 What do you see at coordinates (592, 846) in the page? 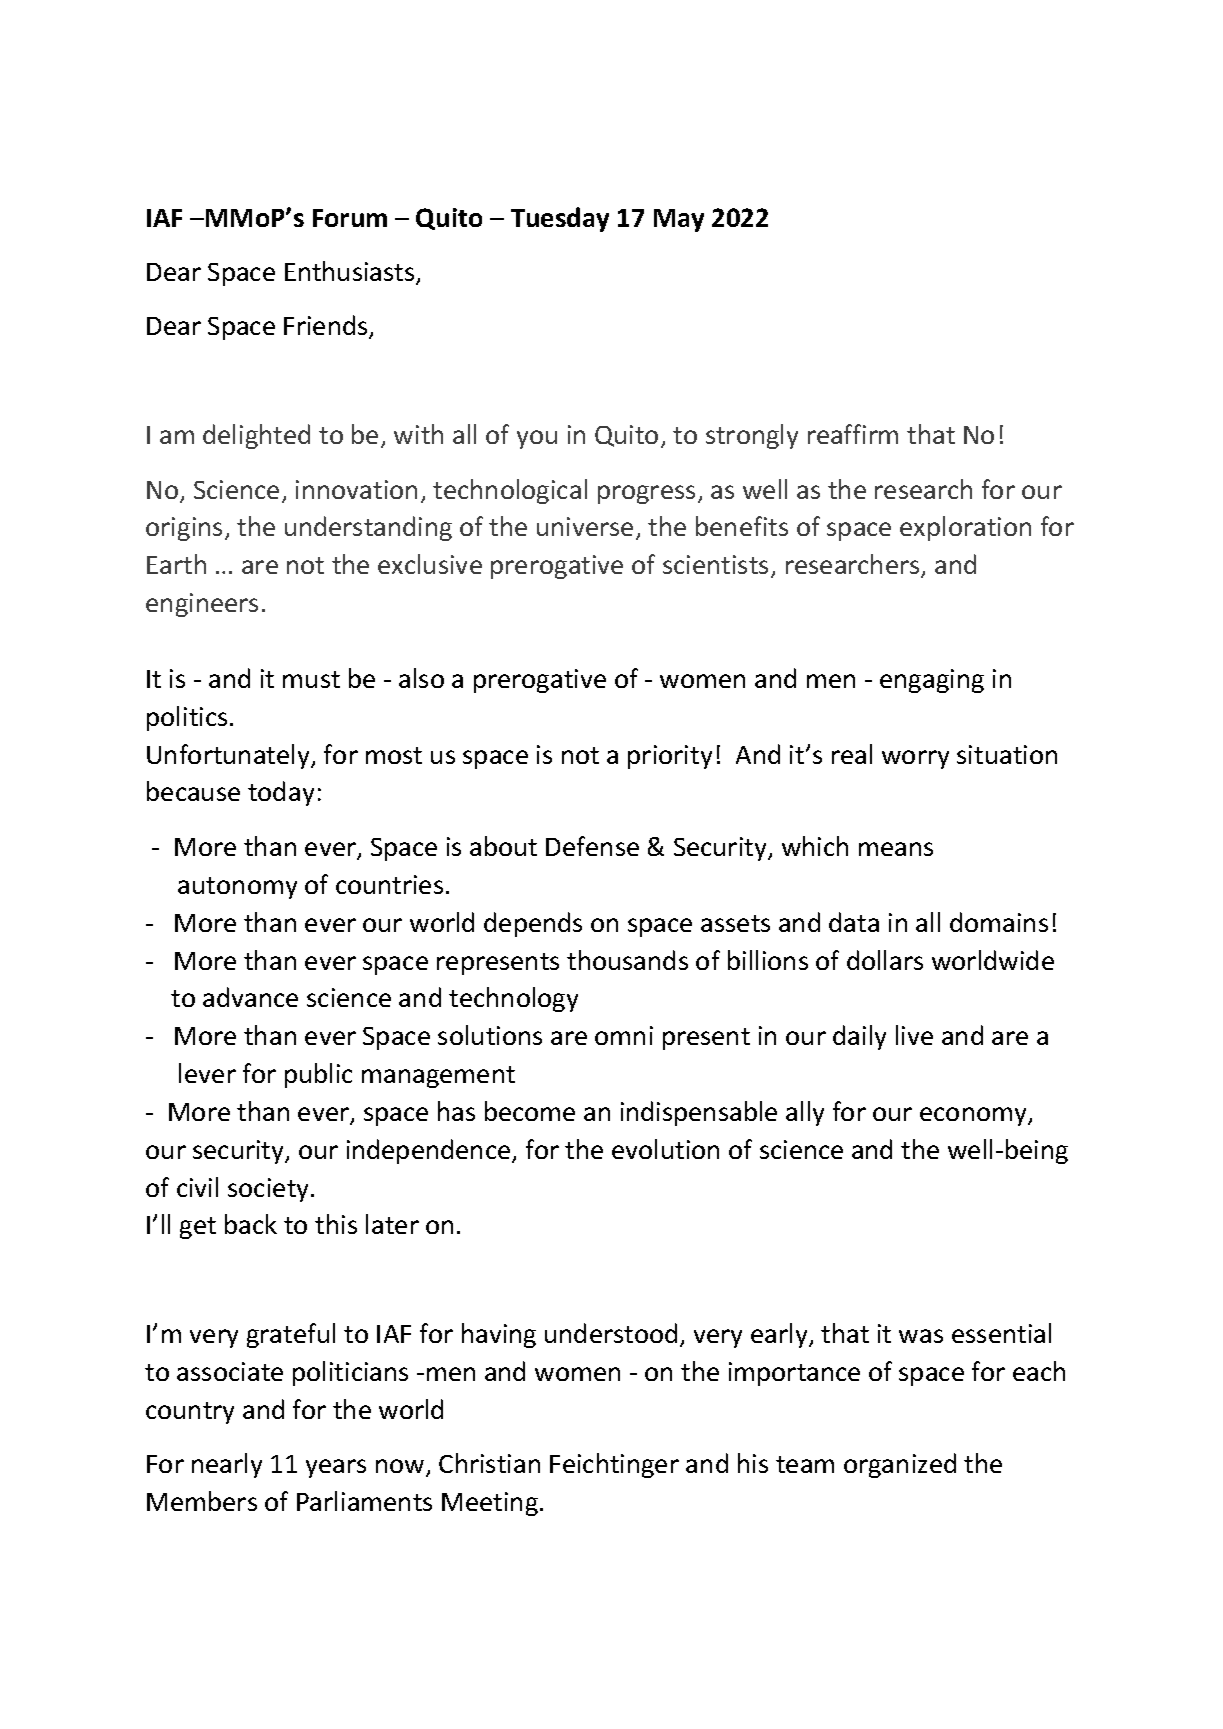
I see `Defense` at bounding box center [592, 846].
